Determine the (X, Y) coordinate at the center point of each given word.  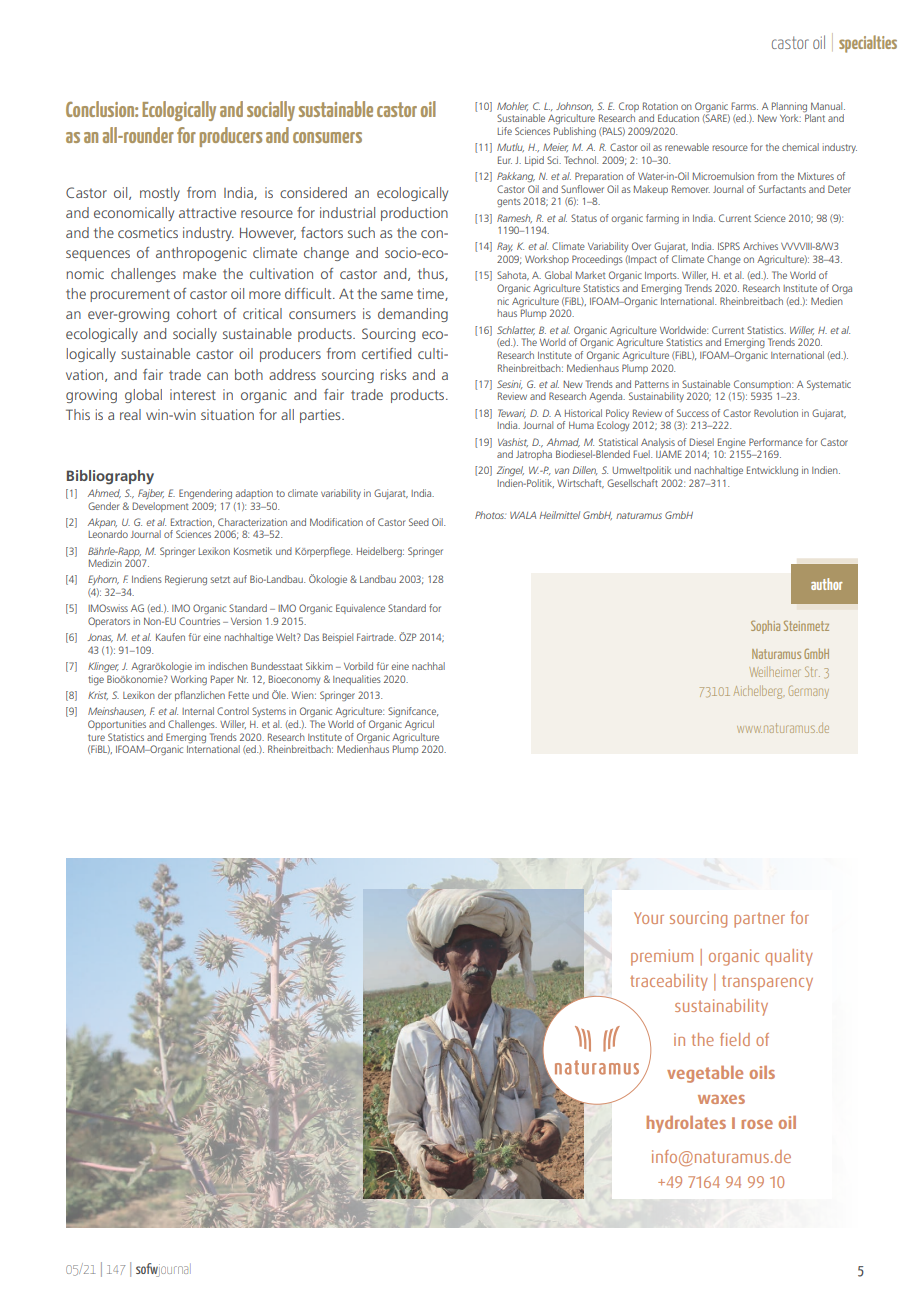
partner (759, 920)
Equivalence (360, 609)
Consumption (763, 385)
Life (505, 131)
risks (393, 374)
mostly (160, 194)
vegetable (705, 1074)
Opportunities (117, 725)
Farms (744, 106)
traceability (669, 982)
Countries (199, 621)
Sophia (765, 627)
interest (193, 394)
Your (649, 918)
